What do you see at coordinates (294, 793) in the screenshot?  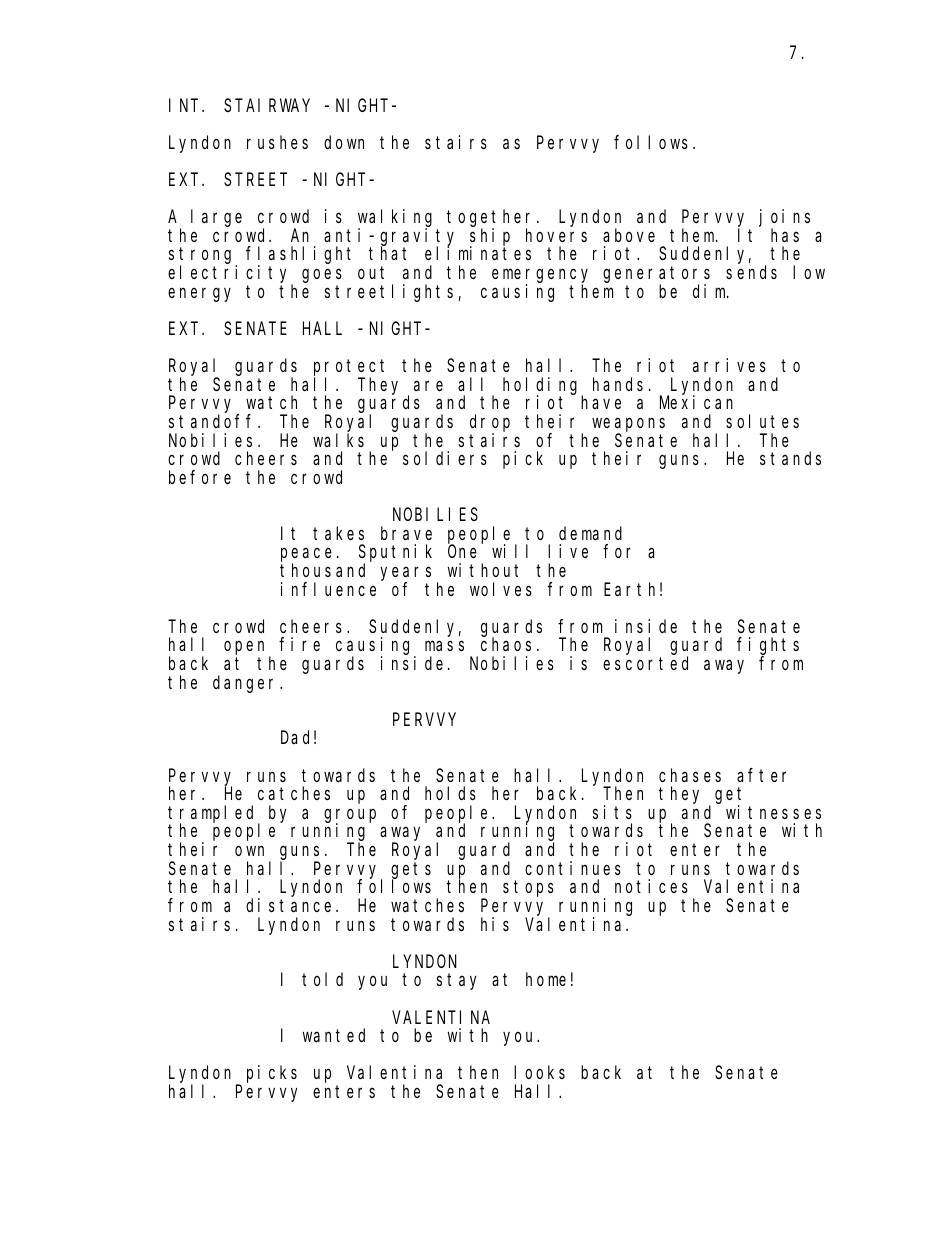 I see `catches` at bounding box center [294, 793].
